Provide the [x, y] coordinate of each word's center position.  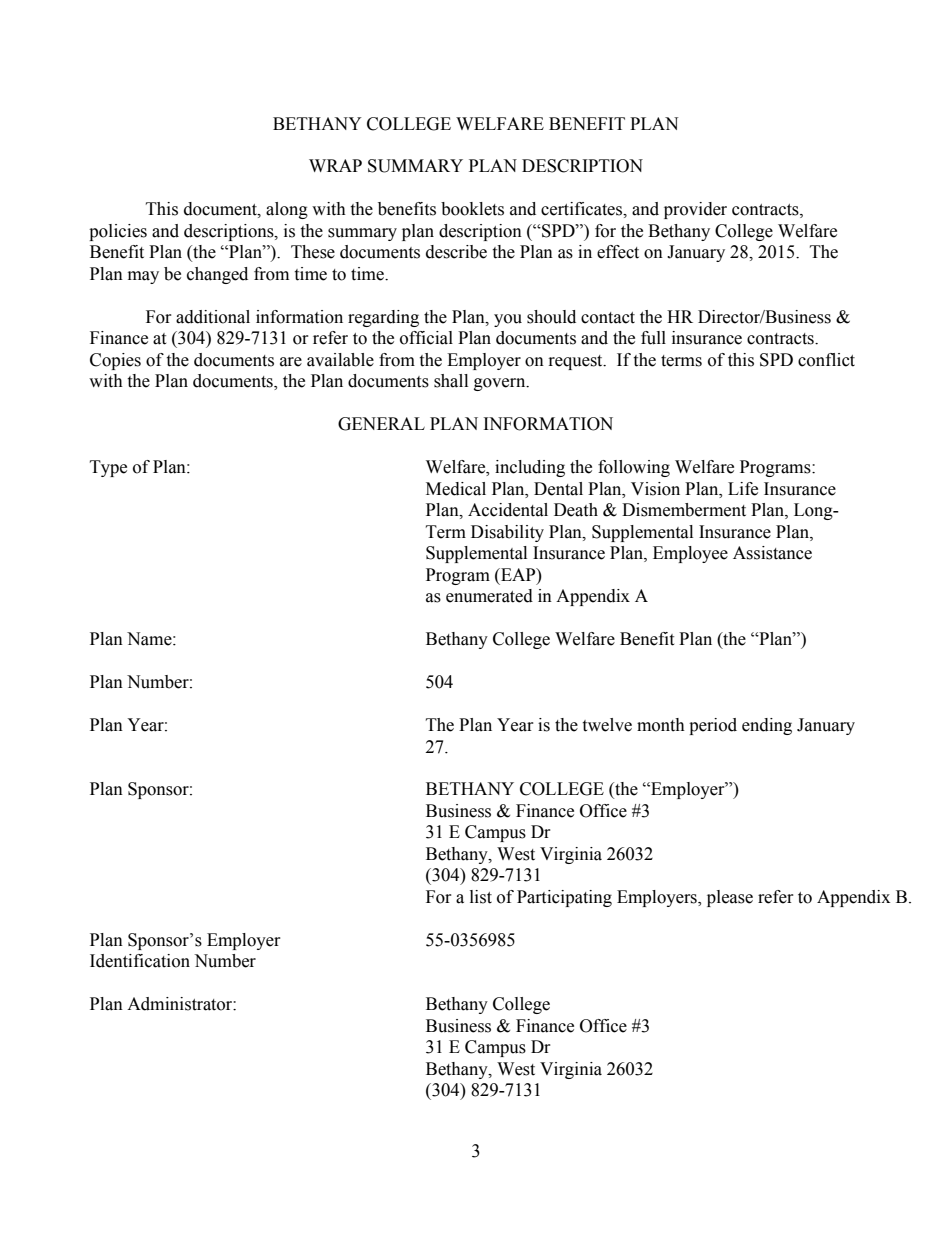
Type [108, 468]
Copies [115, 361]
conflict [826, 360]
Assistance [772, 553]
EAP [518, 574]
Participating [564, 898]
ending [767, 726]
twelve [607, 725]
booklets [472, 209]
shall [451, 381]
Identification [140, 961]
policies [118, 232]
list [481, 897]
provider [695, 210]
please [730, 898]
